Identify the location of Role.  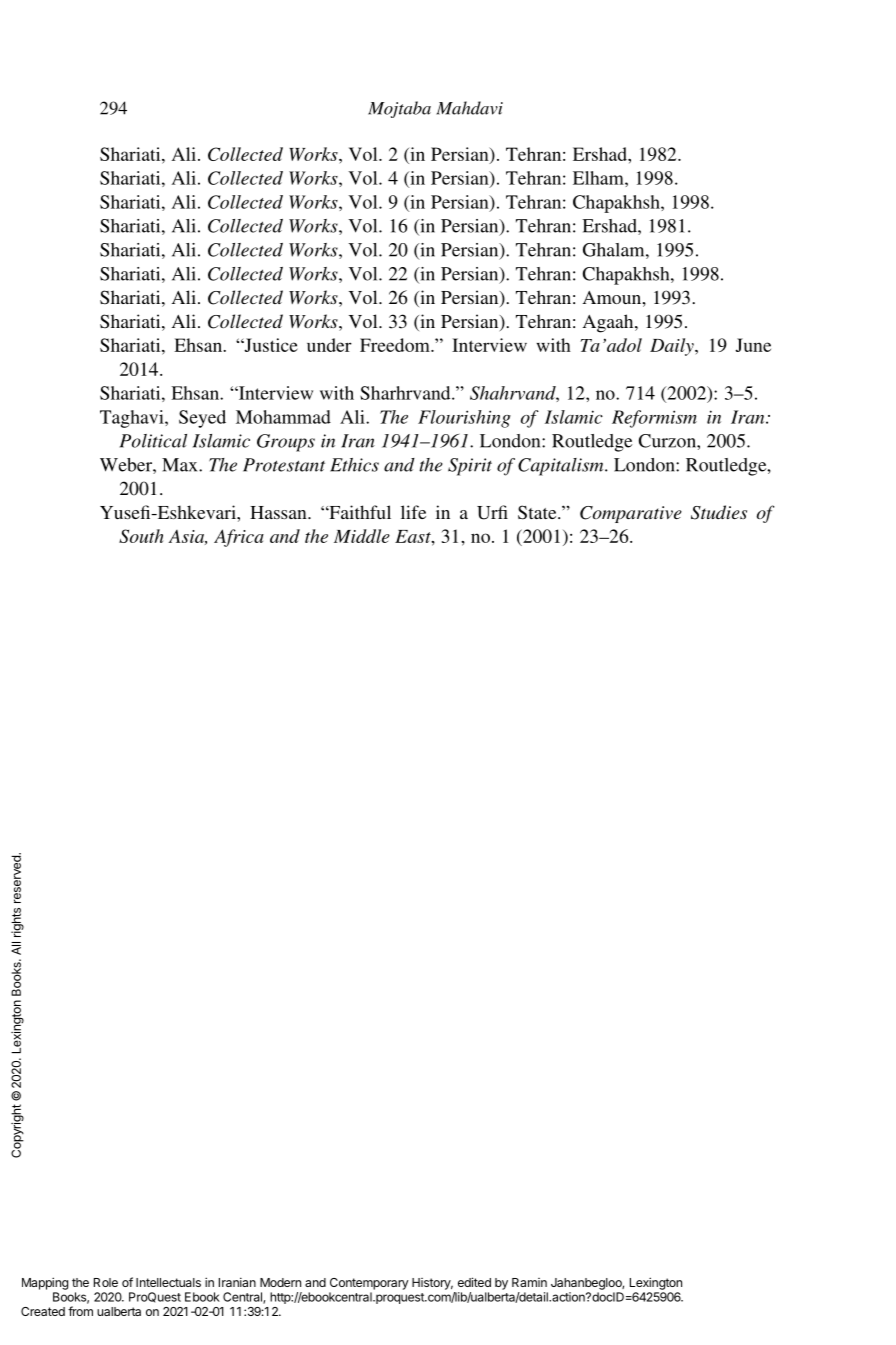
(106, 1282).
